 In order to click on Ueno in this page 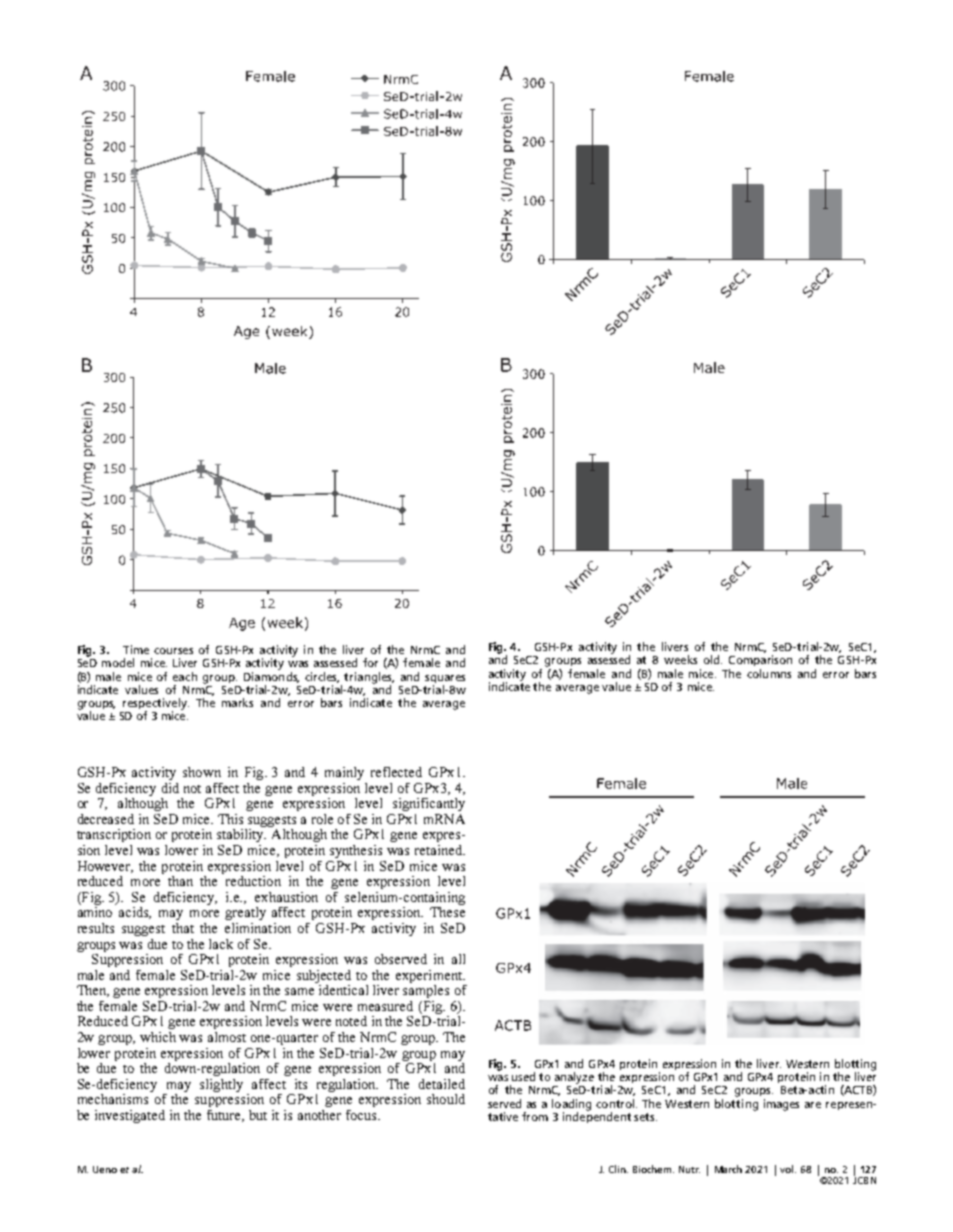, I will do `click(105, 1169)`.
